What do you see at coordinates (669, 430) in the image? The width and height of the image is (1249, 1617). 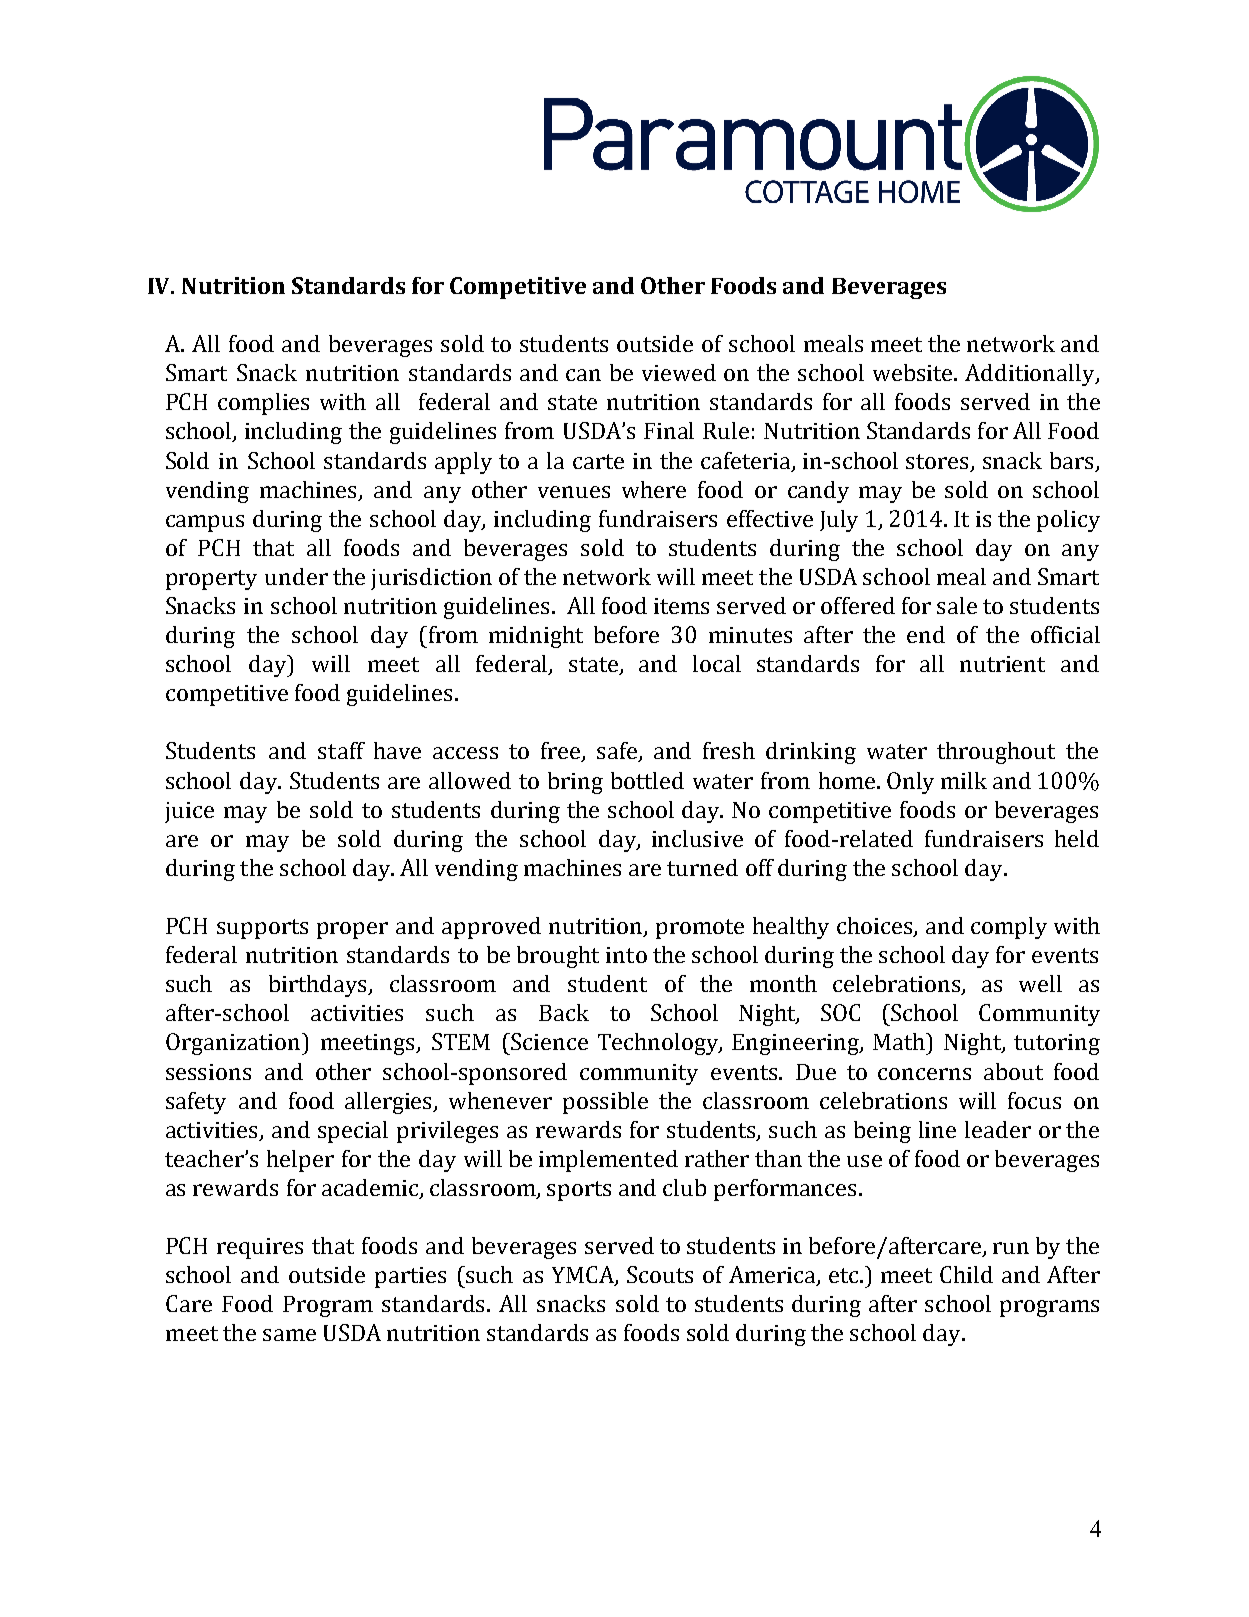 I see `Final` at bounding box center [669, 430].
